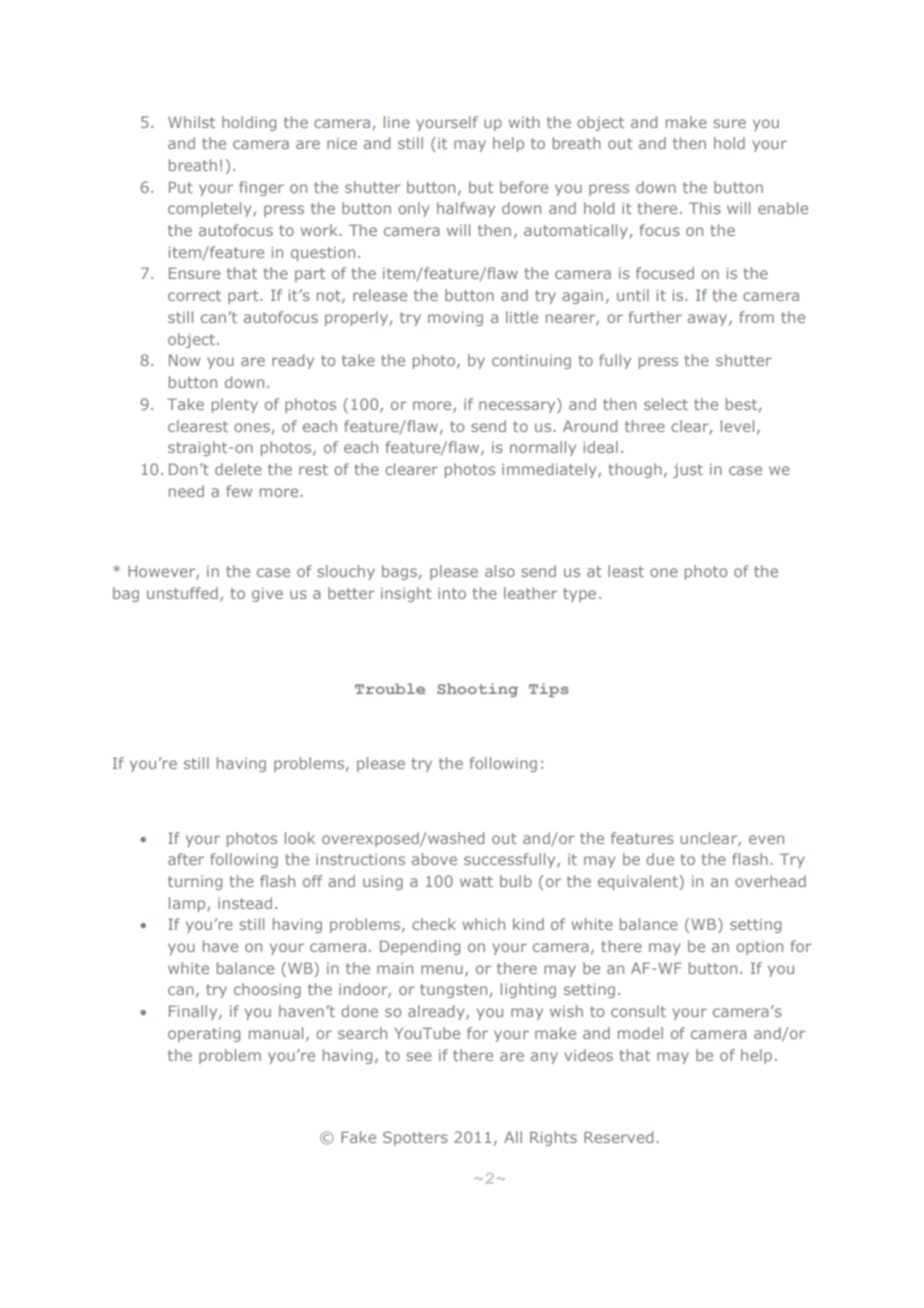  What do you see at coordinates (238, 469) in the screenshot?
I see `delete` at bounding box center [238, 469].
